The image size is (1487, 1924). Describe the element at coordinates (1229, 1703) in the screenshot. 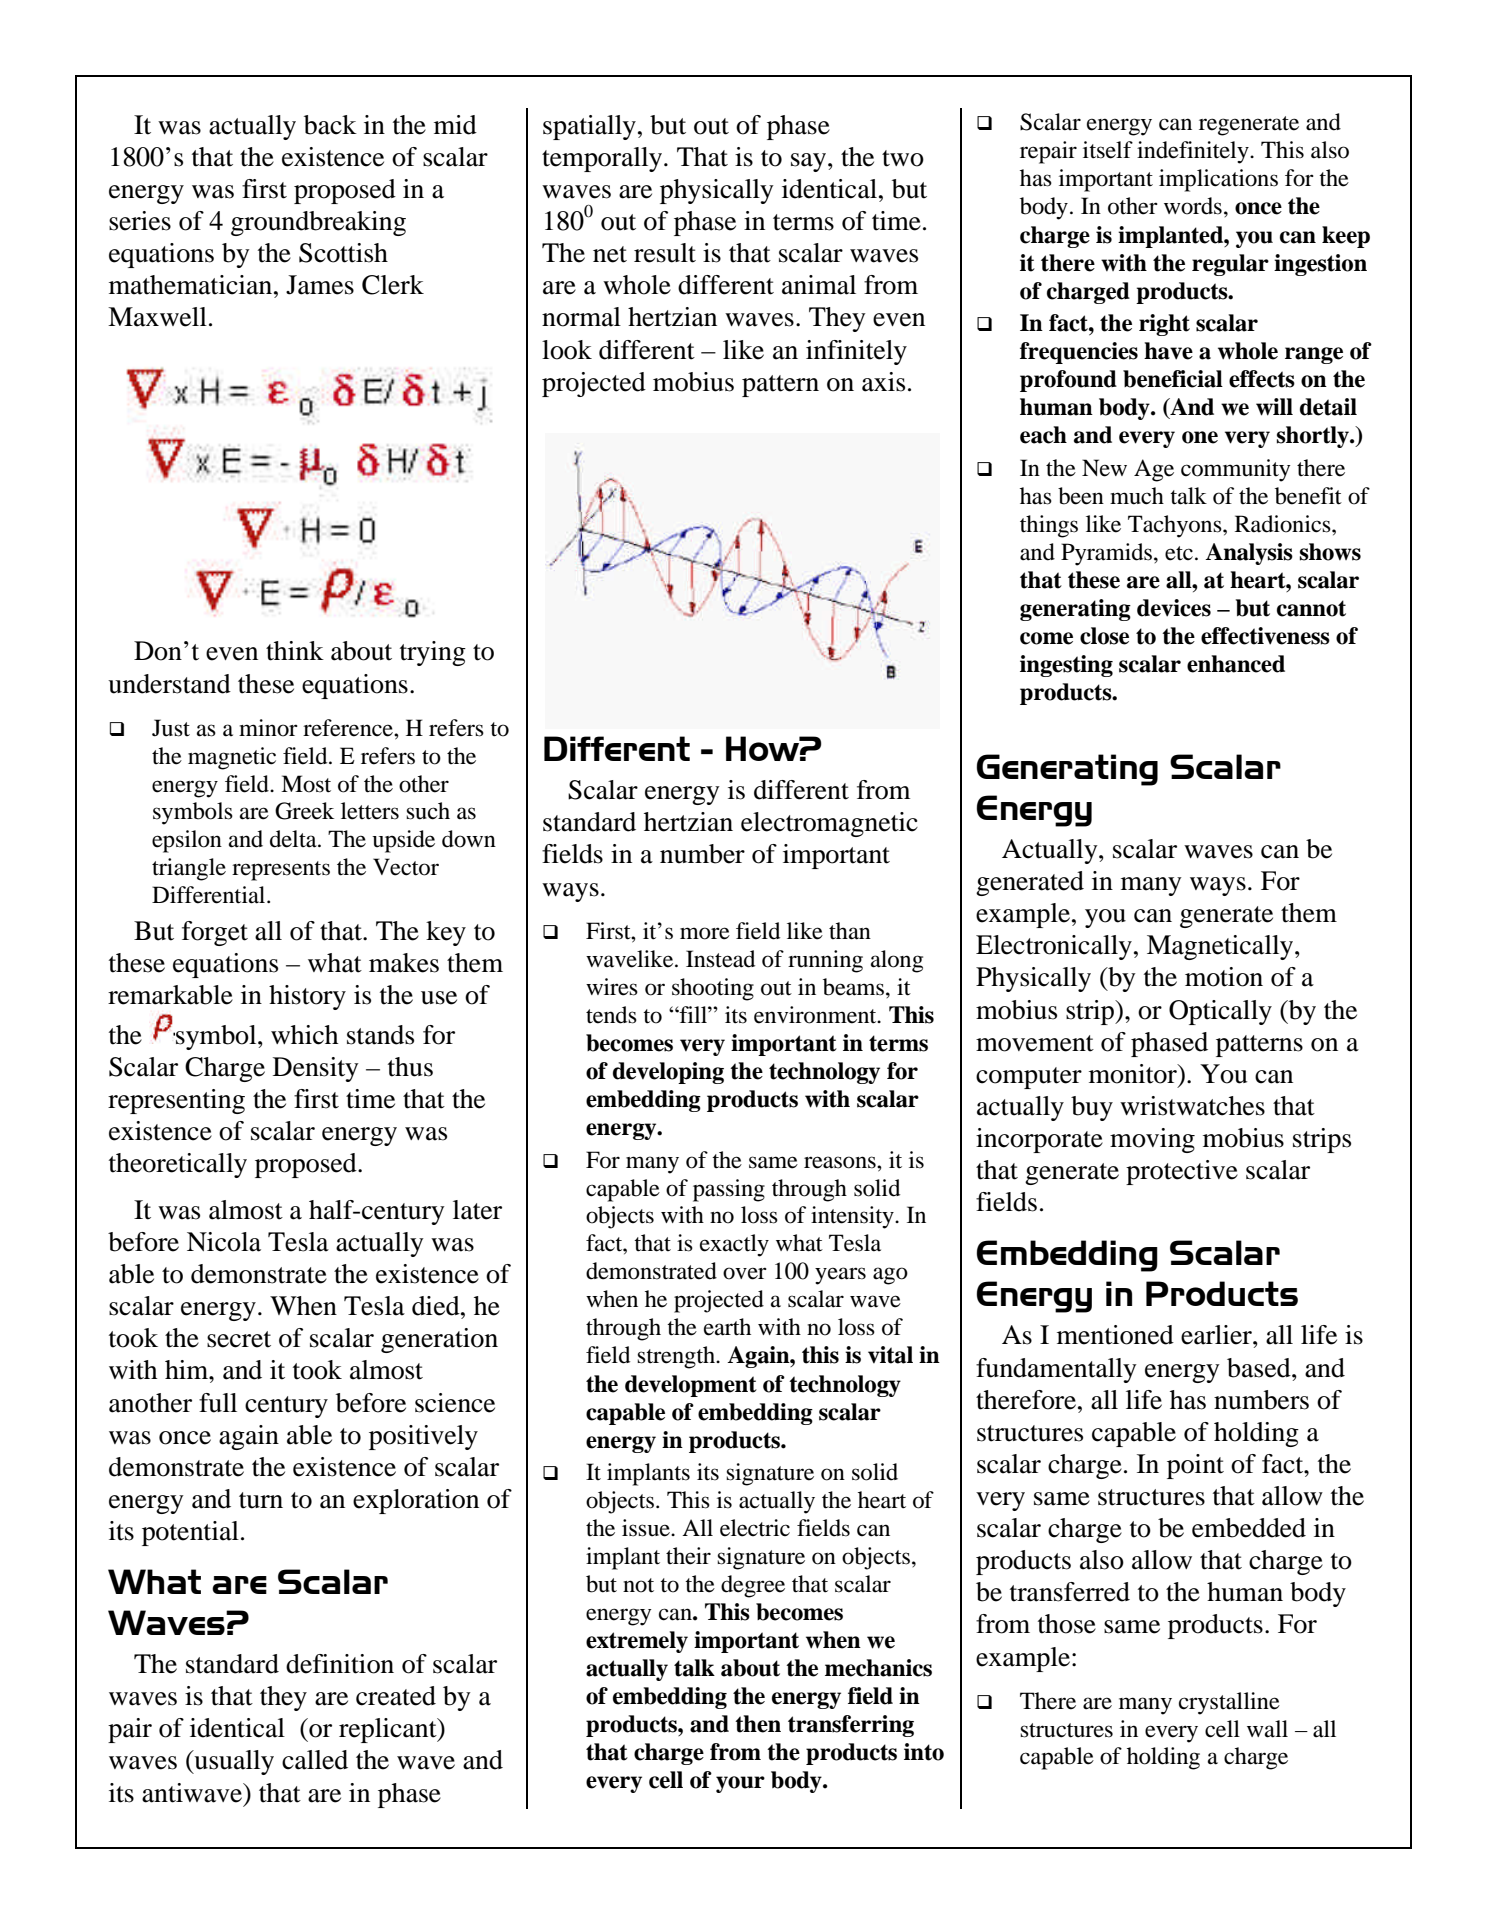

I see `crystalline` at that location.
